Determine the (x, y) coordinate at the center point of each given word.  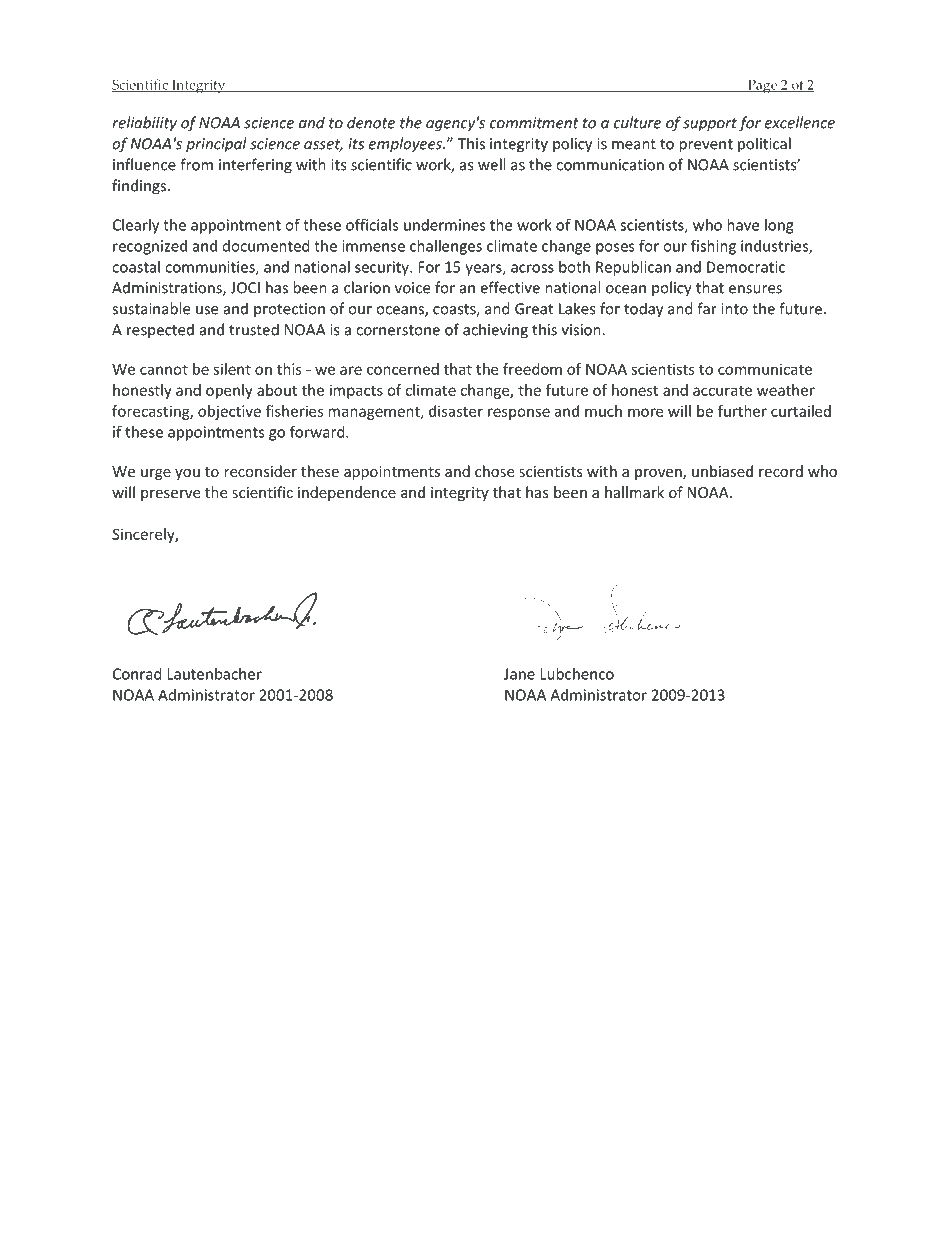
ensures (755, 289)
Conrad (137, 674)
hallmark (634, 492)
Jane (519, 674)
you (187, 474)
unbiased (722, 471)
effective (510, 287)
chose (494, 471)
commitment (534, 123)
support (710, 125)
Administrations (168, 288)
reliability (144, 124)
